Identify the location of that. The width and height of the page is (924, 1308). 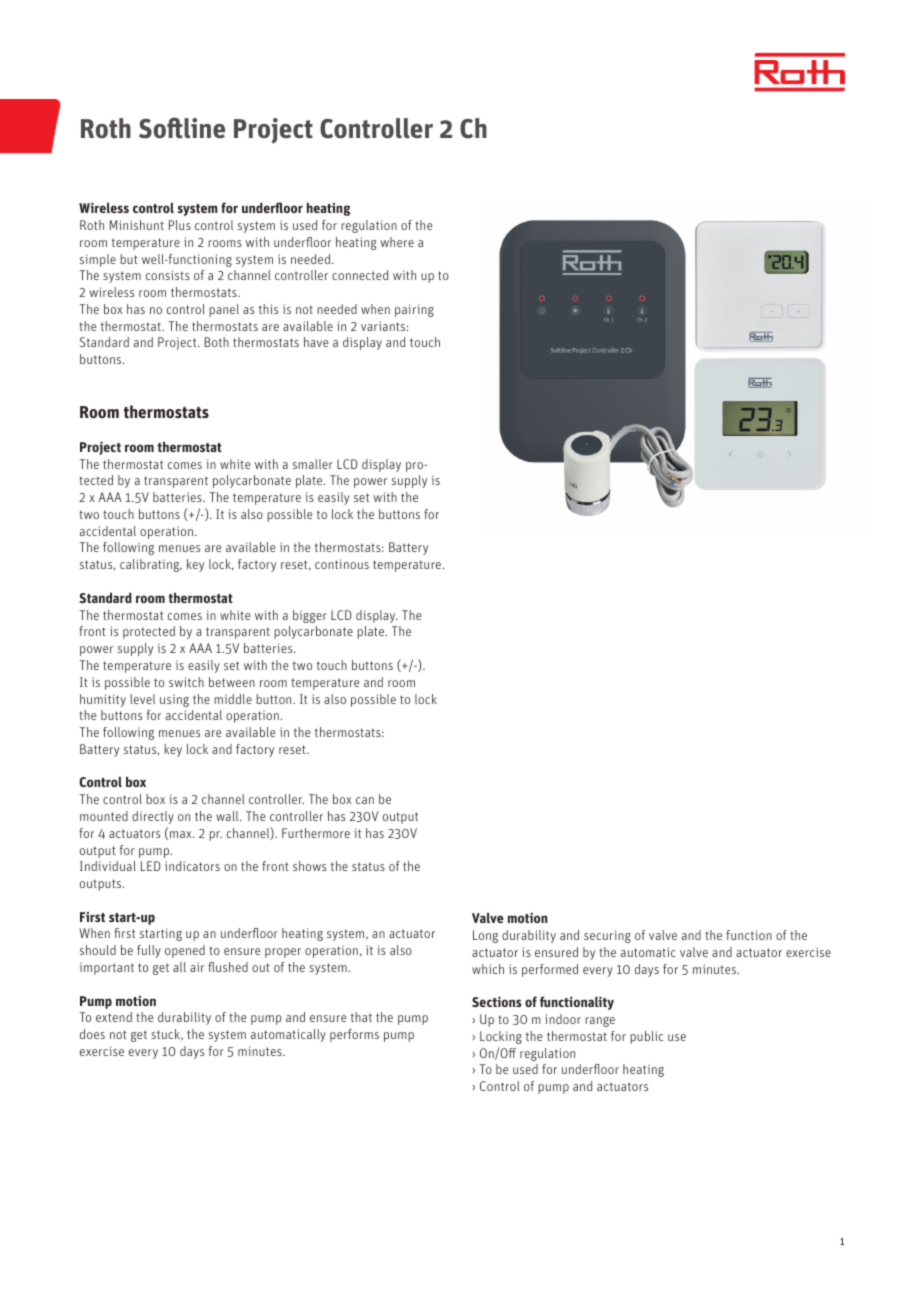
(361, 1017).
